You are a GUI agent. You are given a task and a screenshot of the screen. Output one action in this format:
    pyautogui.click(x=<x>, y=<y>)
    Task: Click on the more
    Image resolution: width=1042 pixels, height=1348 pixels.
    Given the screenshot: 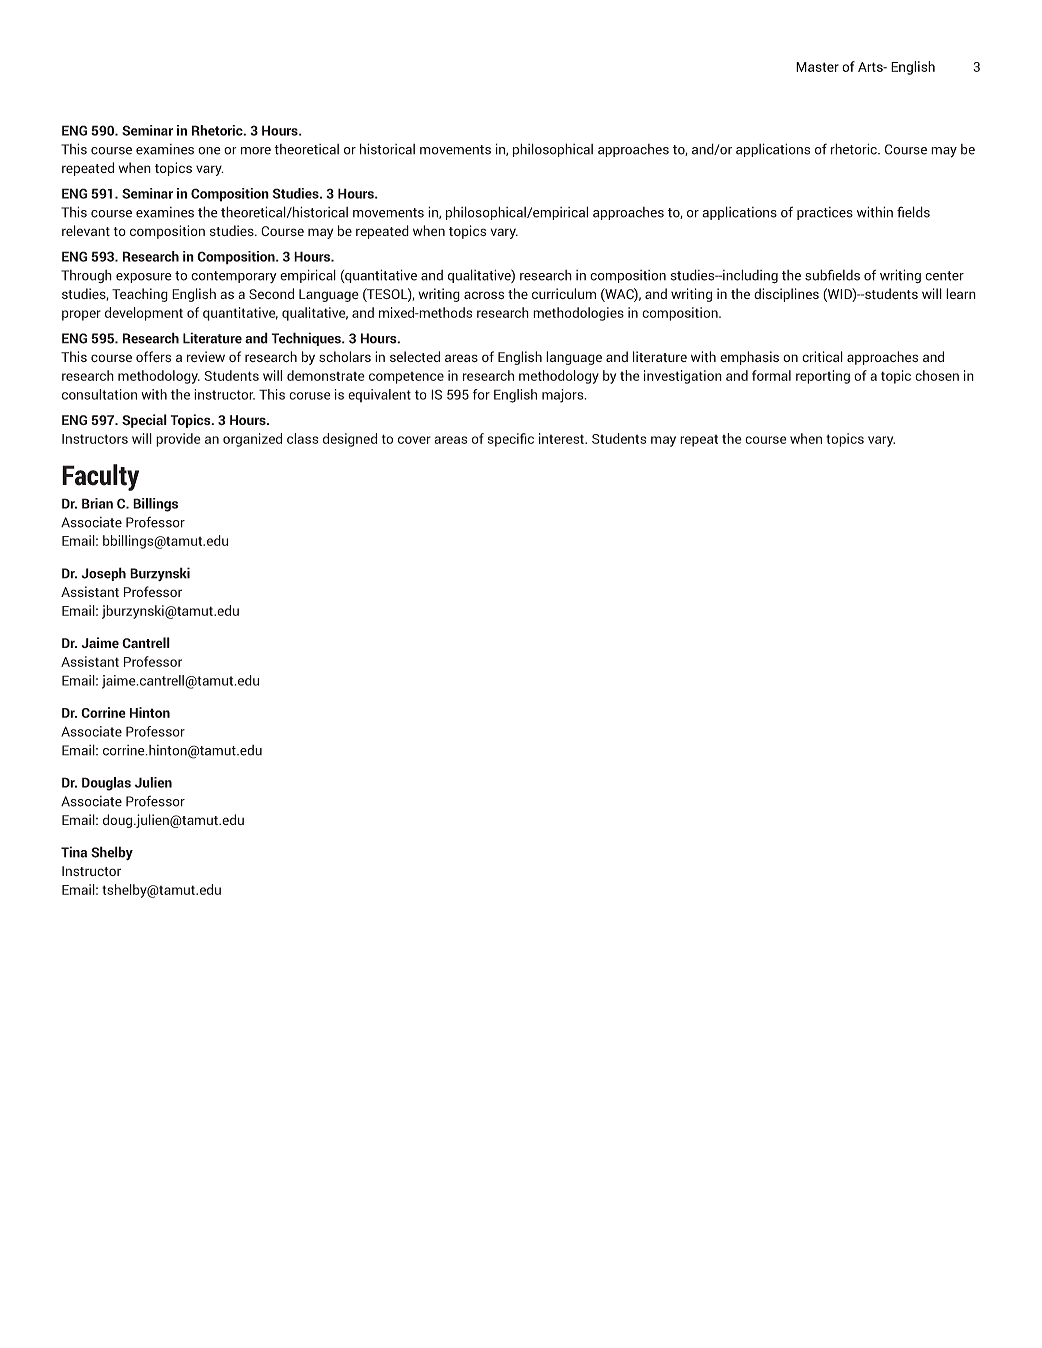 What is the action you would take?
    pyautogui.click(x=256, y=151)
